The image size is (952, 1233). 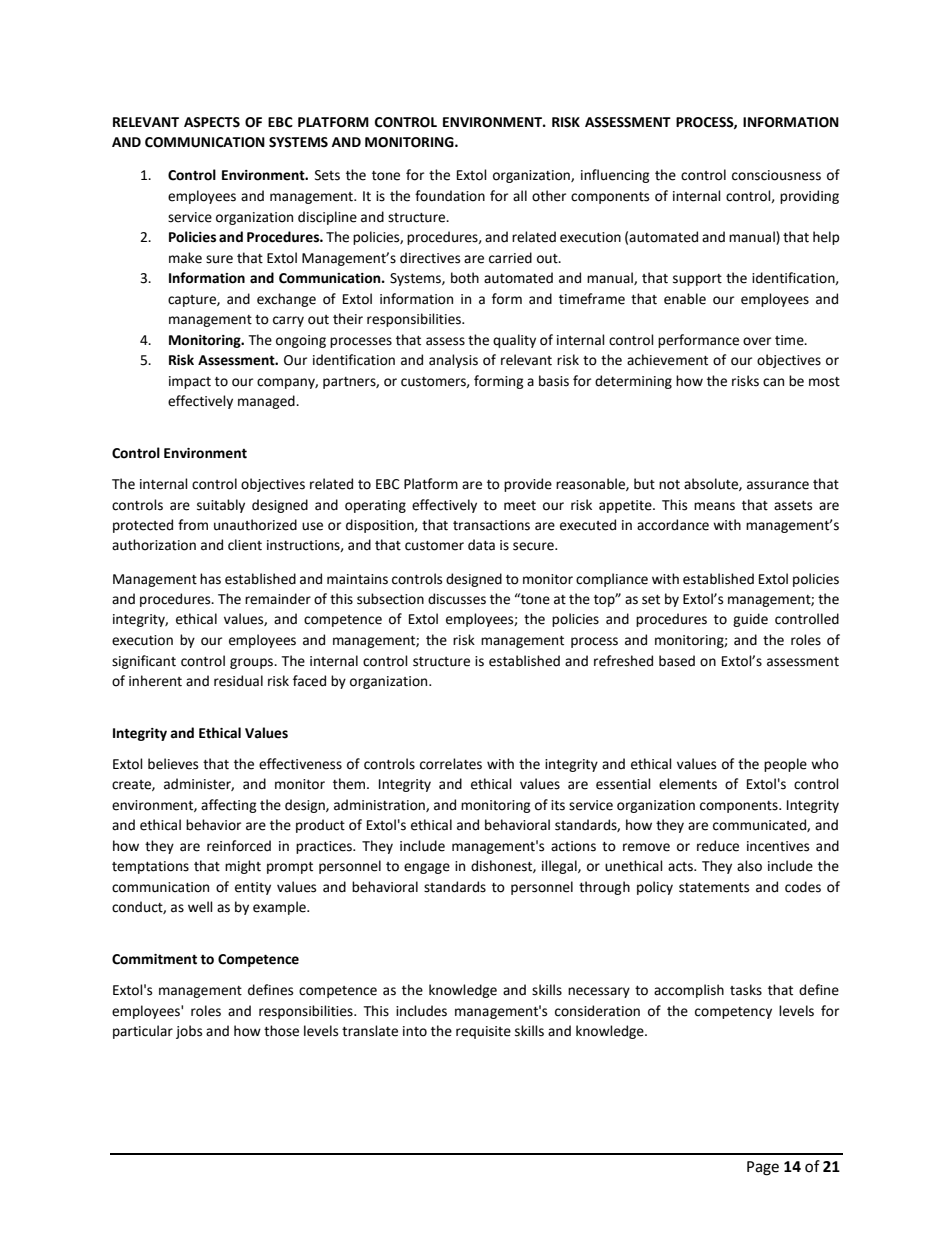 I want to click on ASPECTS, so click(x=212, y=122).
